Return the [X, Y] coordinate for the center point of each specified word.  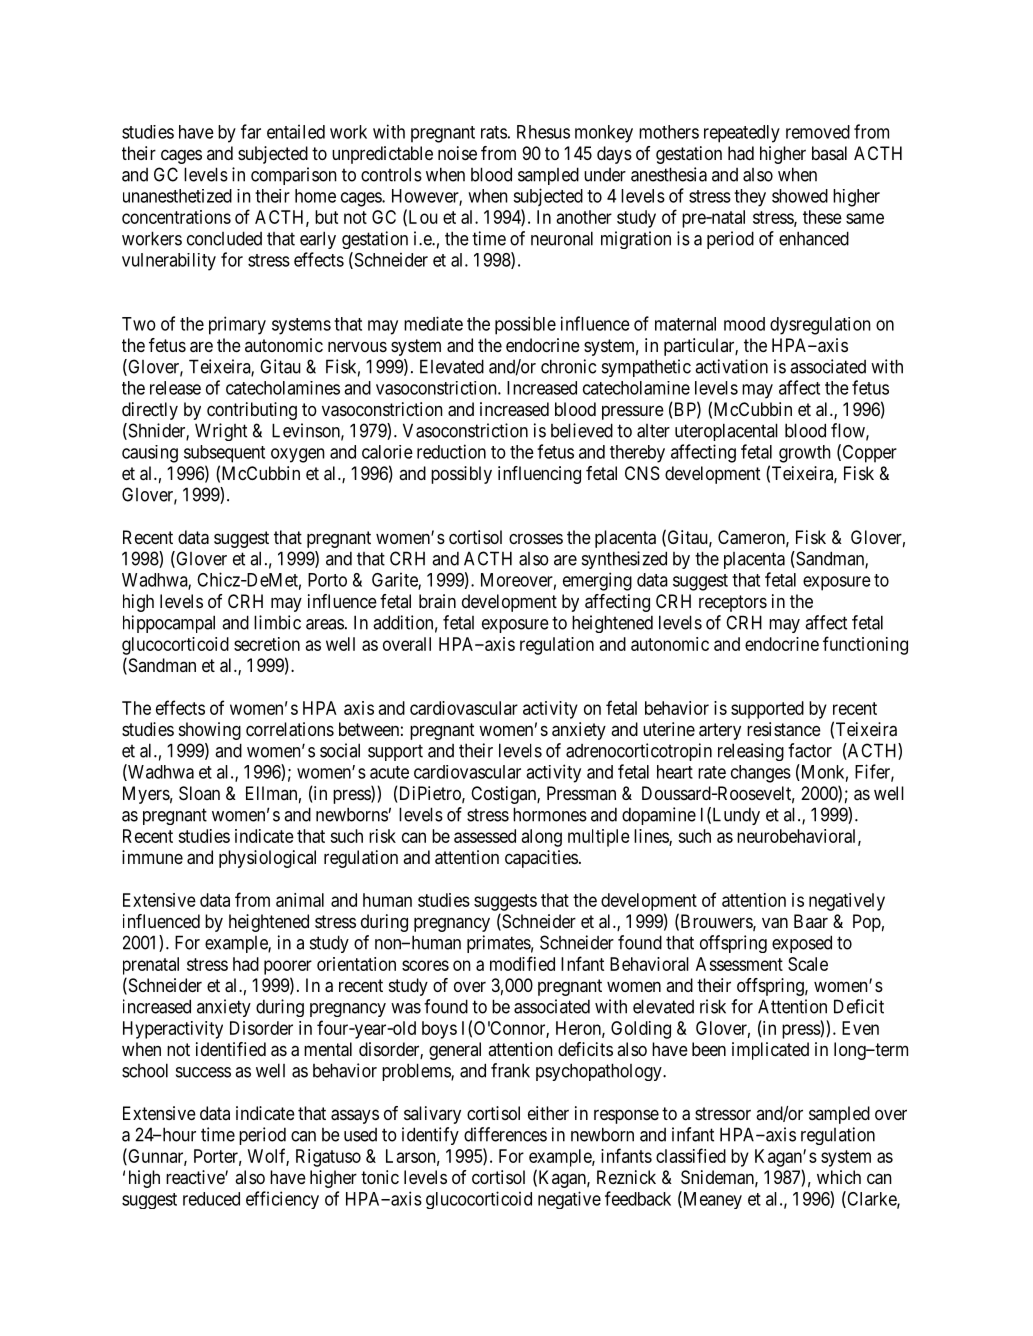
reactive [196, 1177]
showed [800, 196]
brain [437, 601]
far [251, 131]
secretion [267, 644]
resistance [784, 729]
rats [494, 132]
